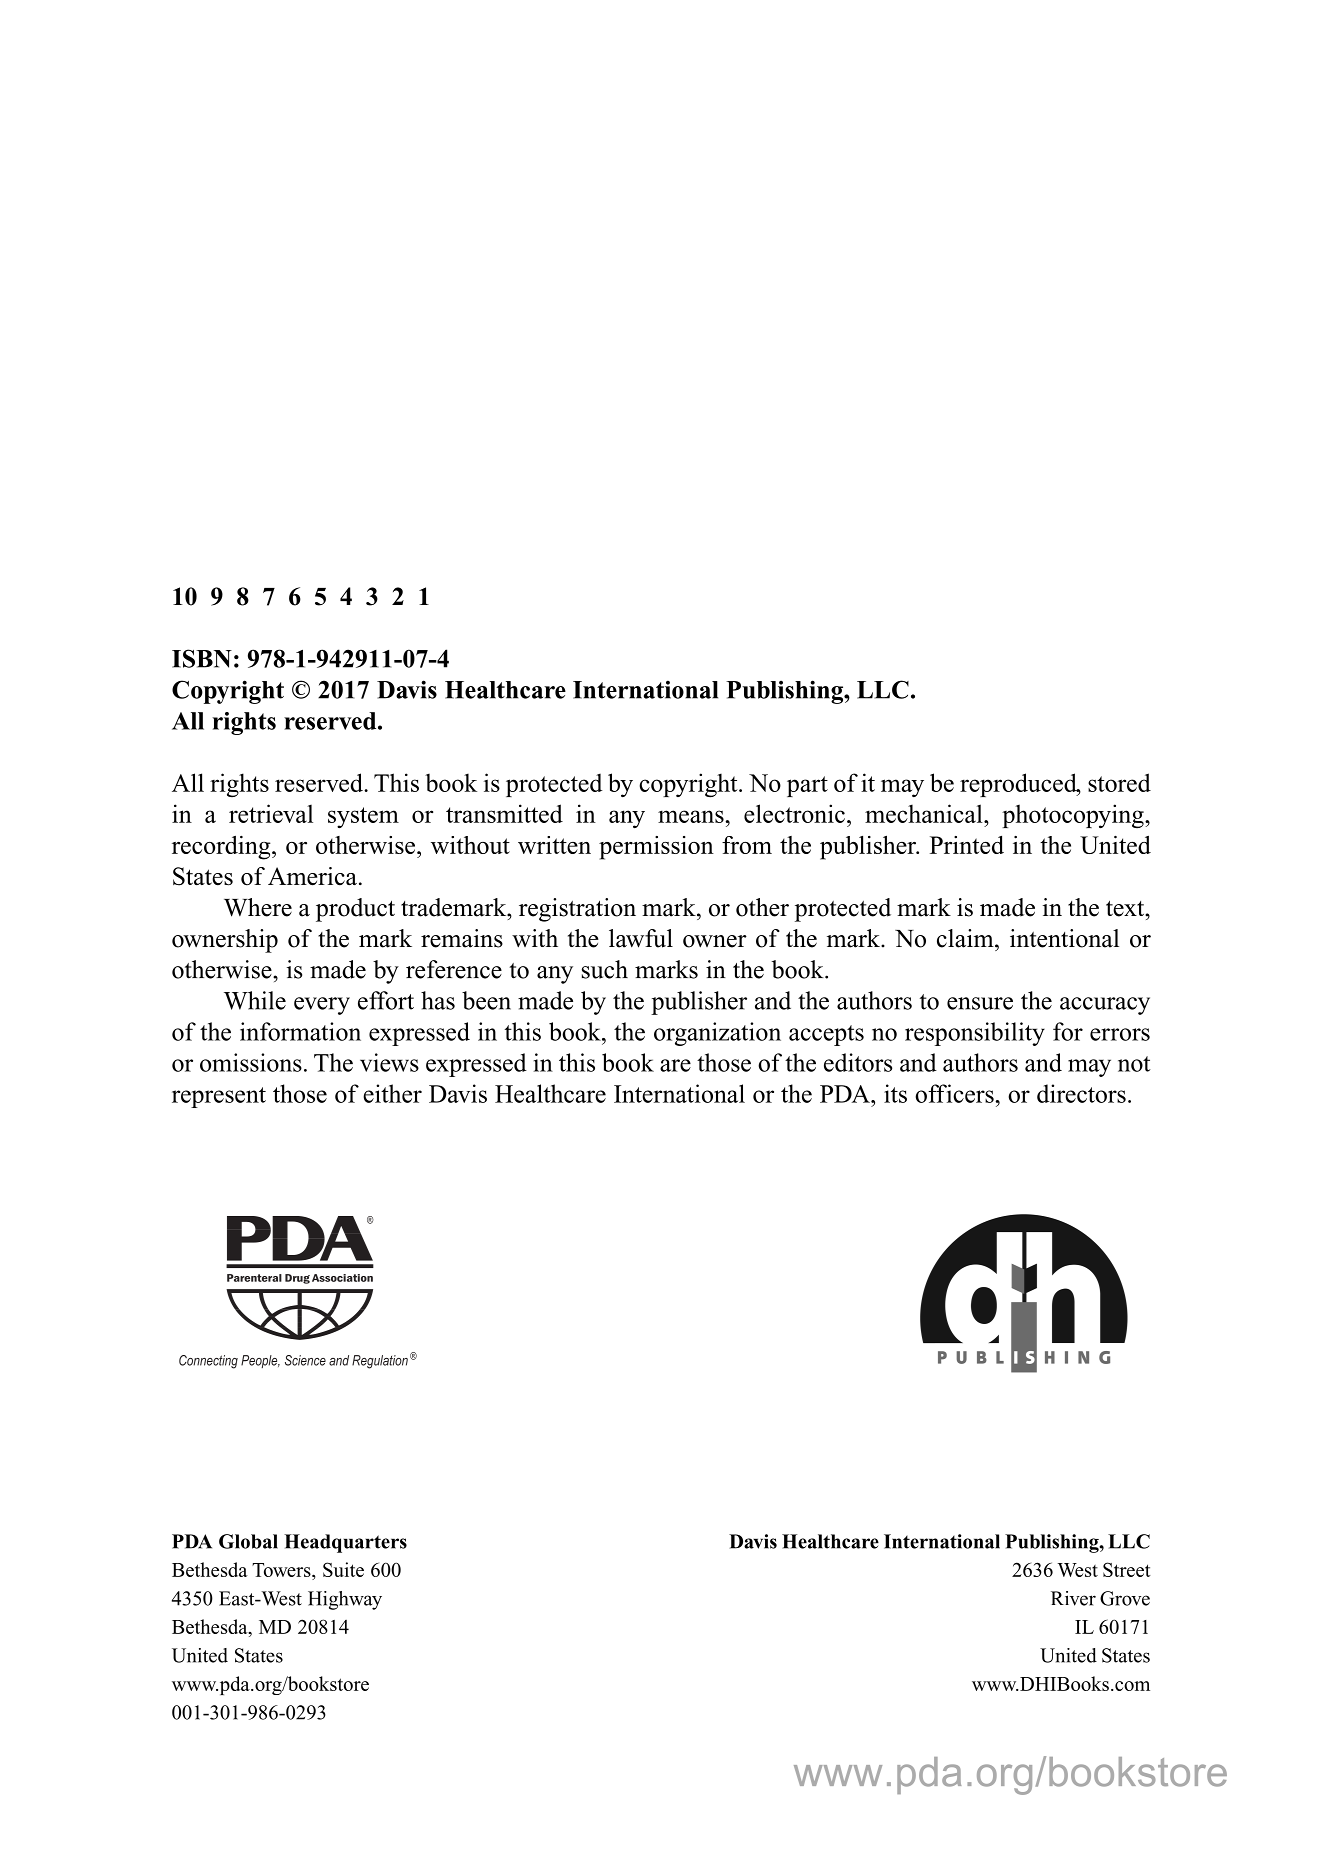  Describe the element at coordinates (343, 1569) in the screenshot. I see `Suite` at that location.
